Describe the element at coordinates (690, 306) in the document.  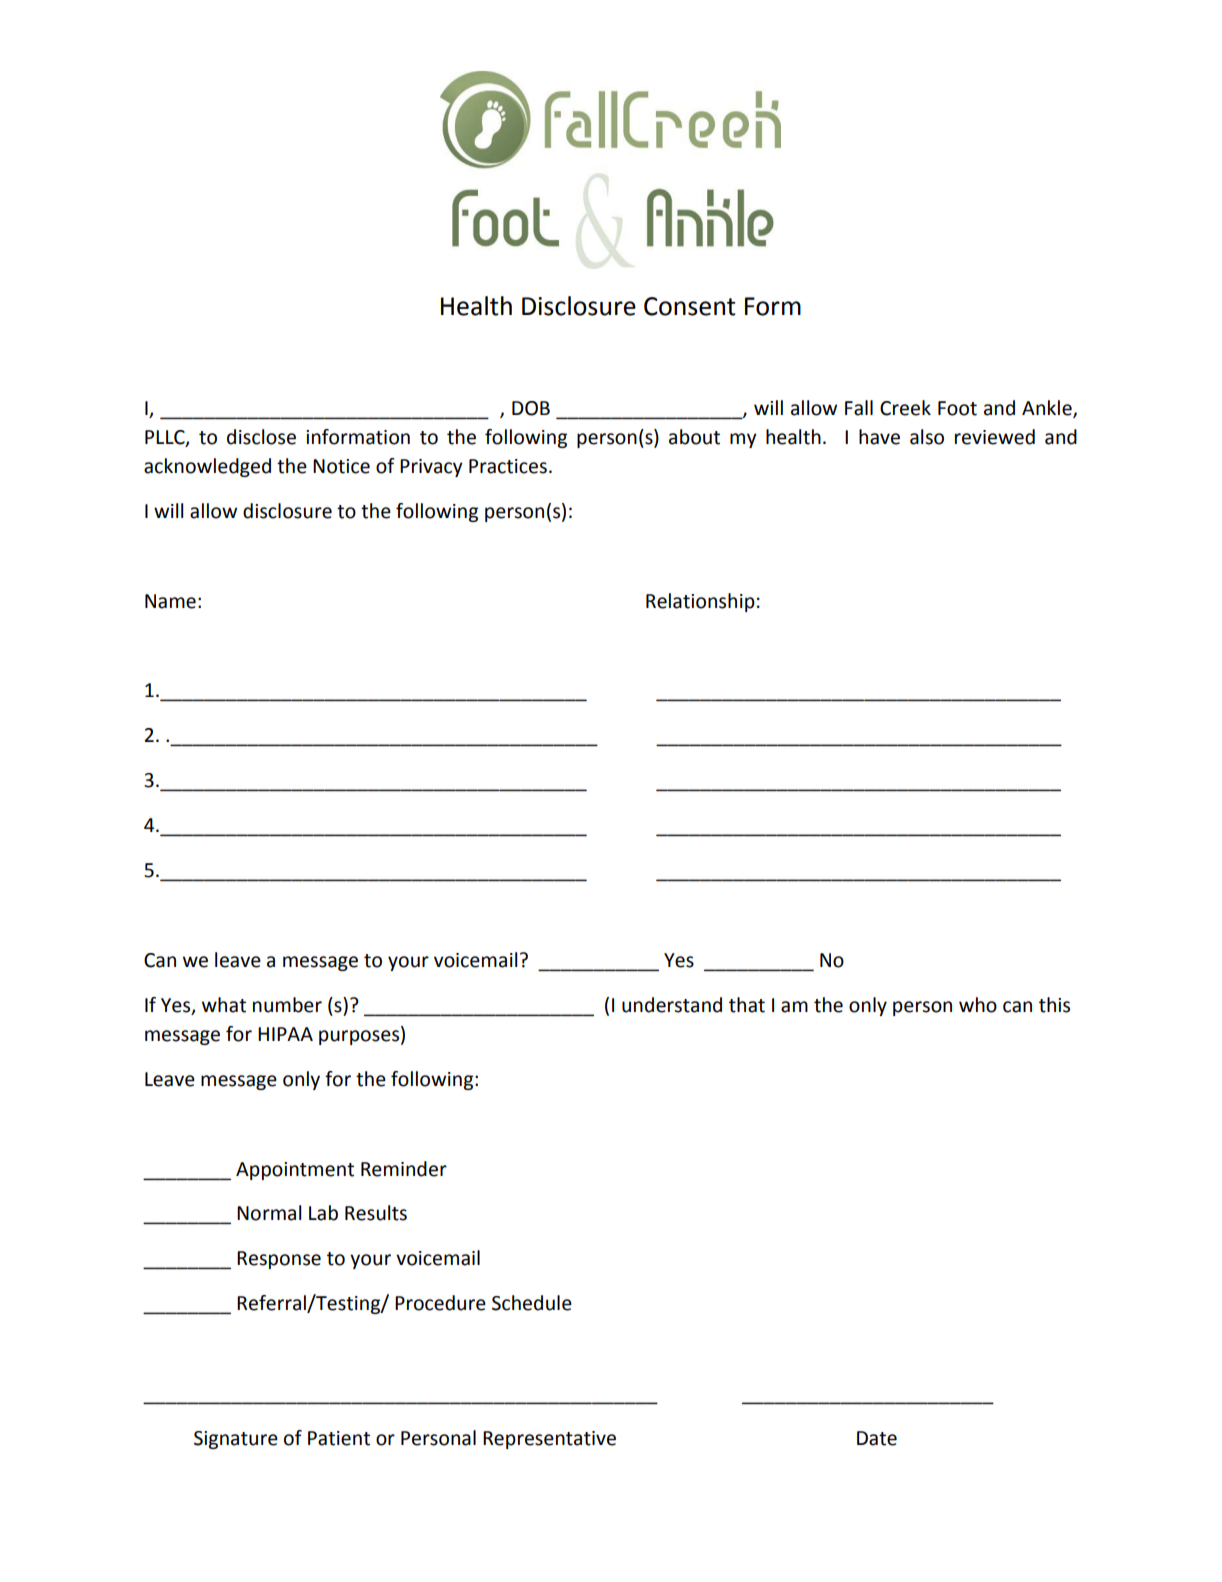
I see `Consent` at that location.
